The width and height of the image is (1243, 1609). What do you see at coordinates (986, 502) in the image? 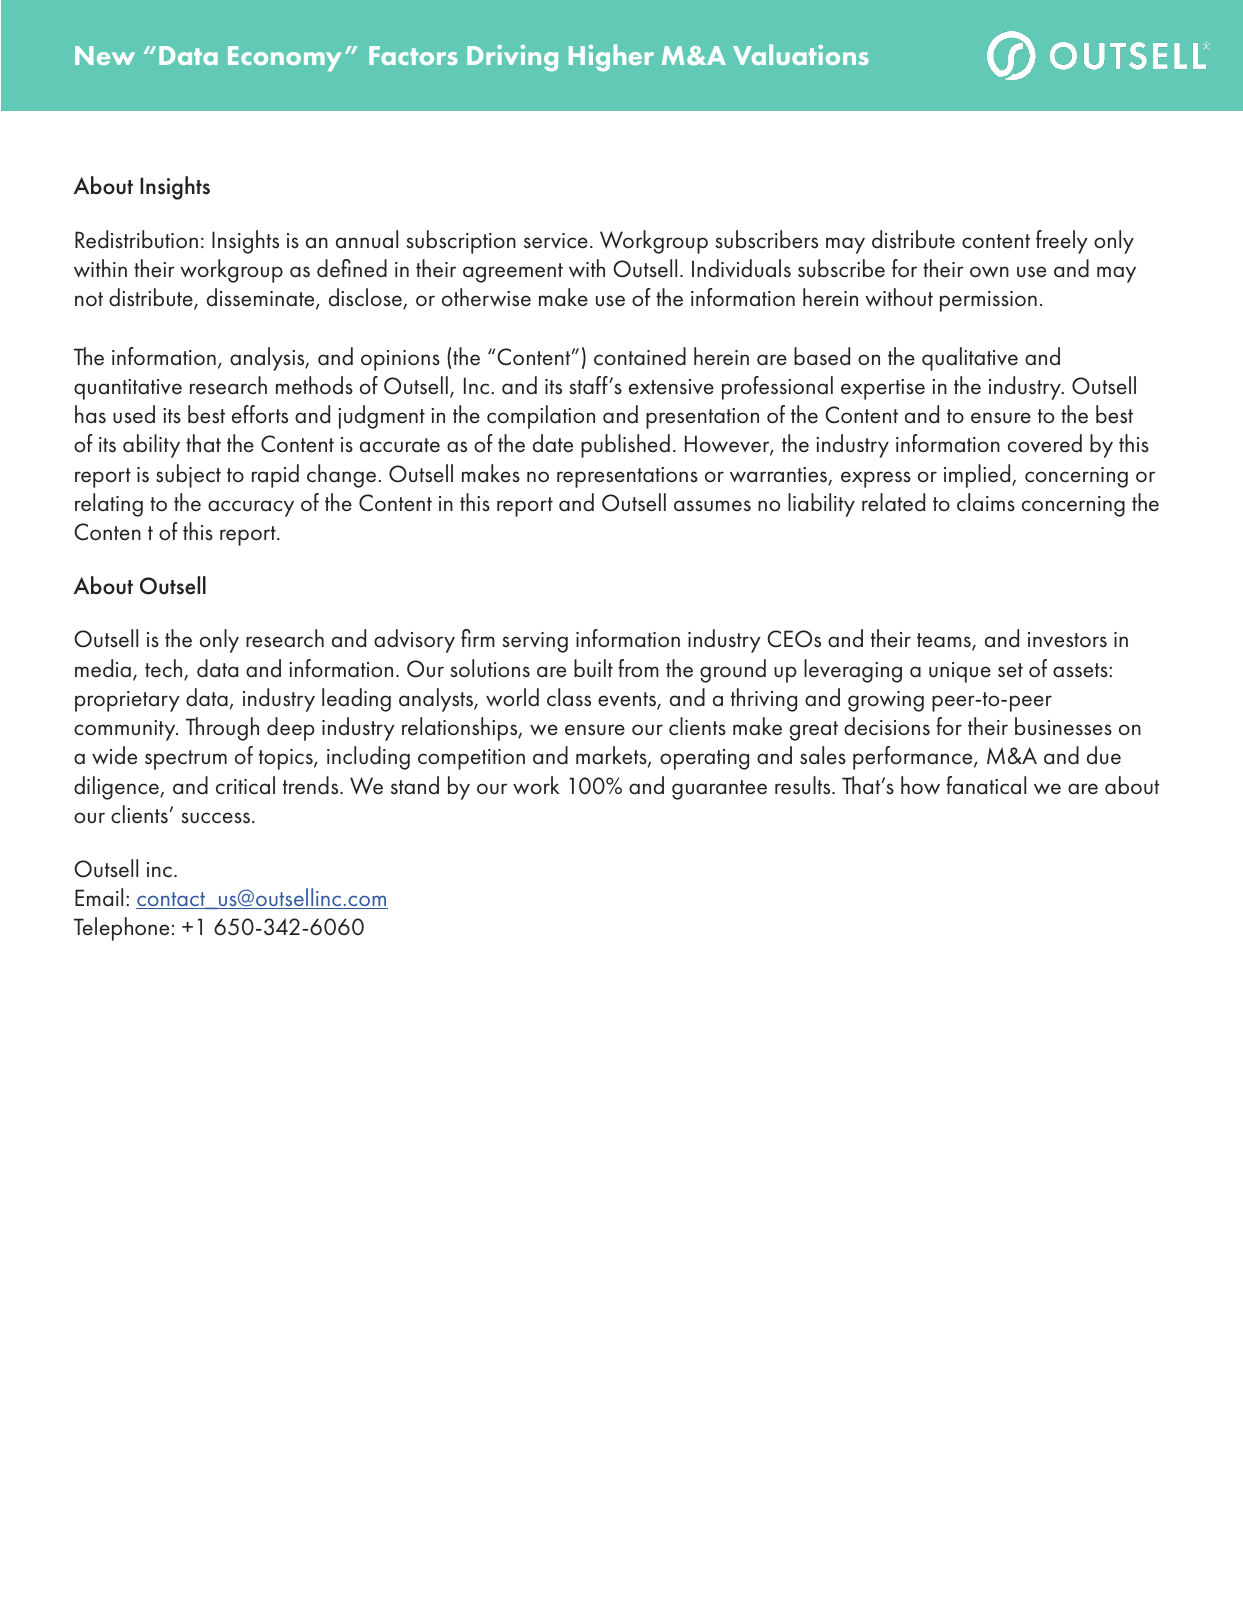
I see `claims` at bounding box center [986, 502].
